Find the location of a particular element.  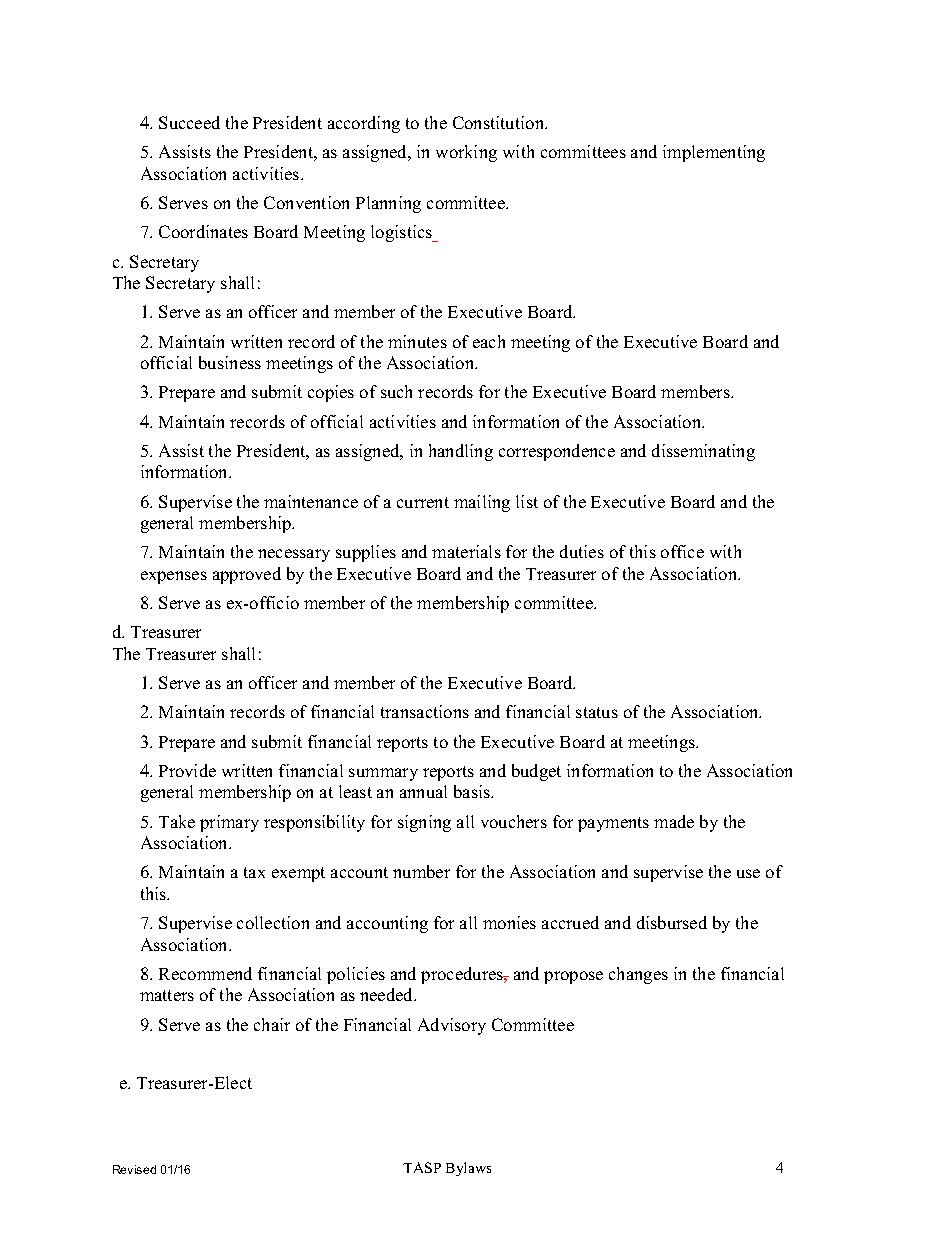

Bylaws is located at coordinates (468, 1169).
